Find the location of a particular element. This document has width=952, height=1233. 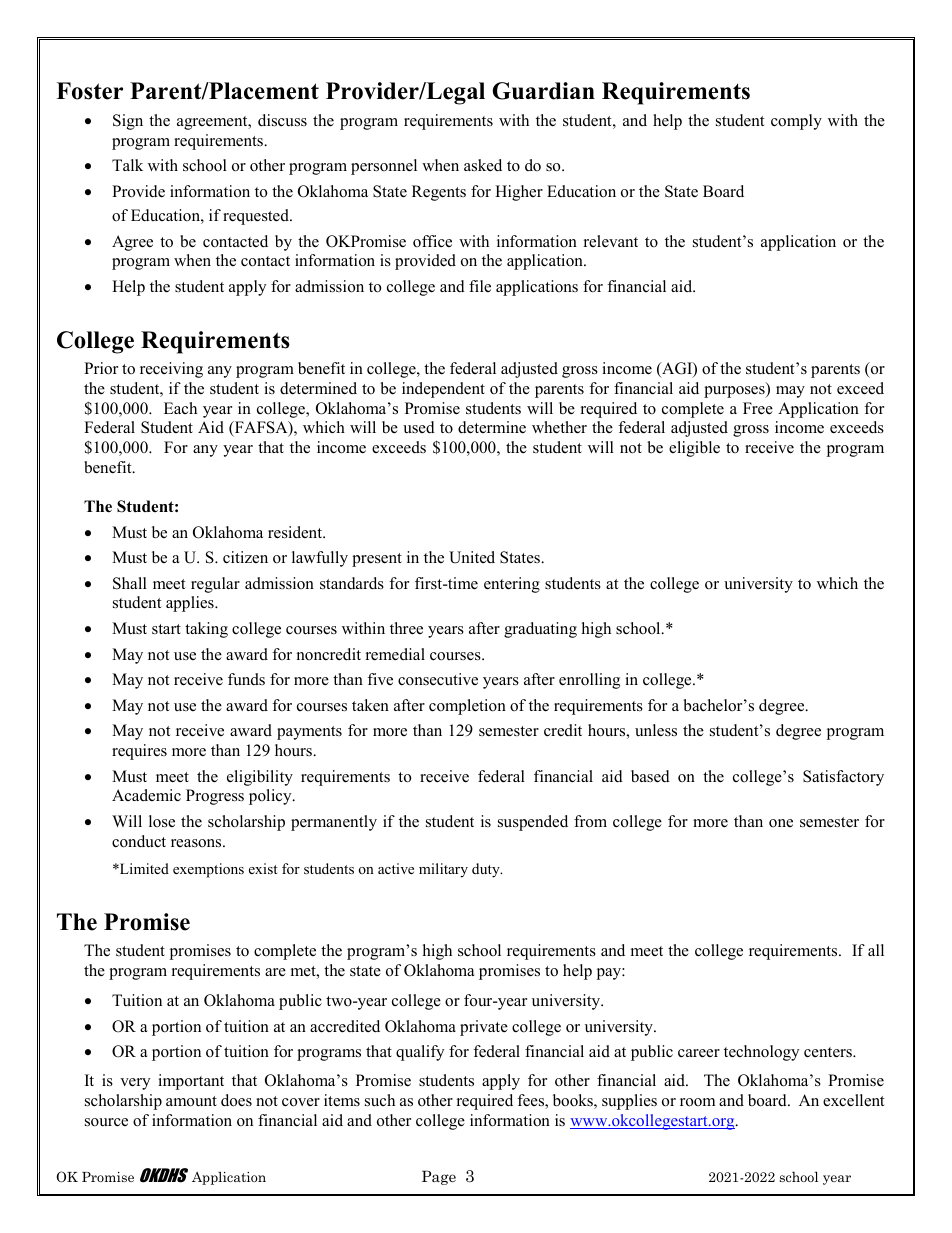

asked is located at coordinates (483, 165).
